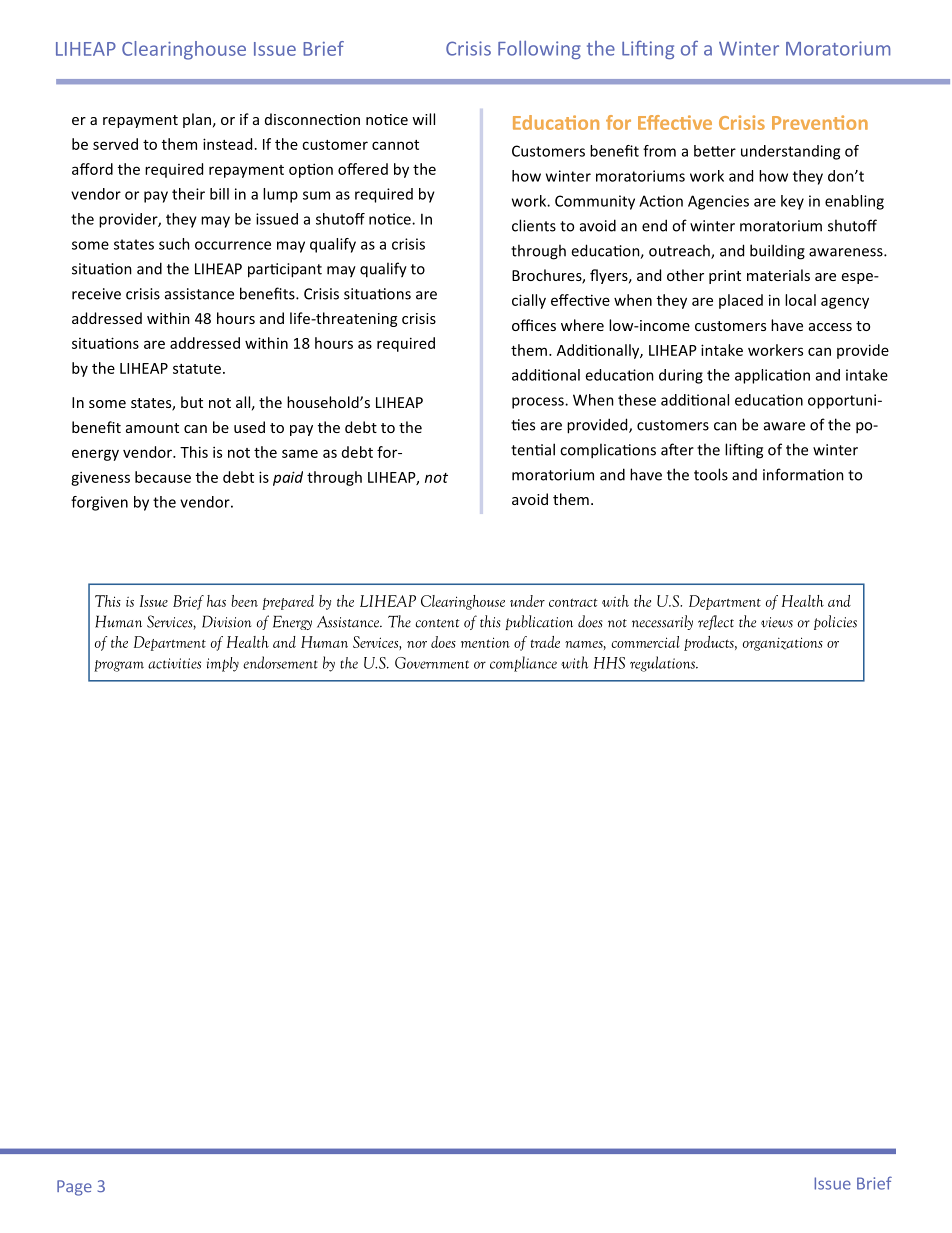 The width and height of the screenshot is (952, 1233). What do you see at coordinates (119, 666) in the screenshot?
I see `program` at bounding box center [119, 666].
